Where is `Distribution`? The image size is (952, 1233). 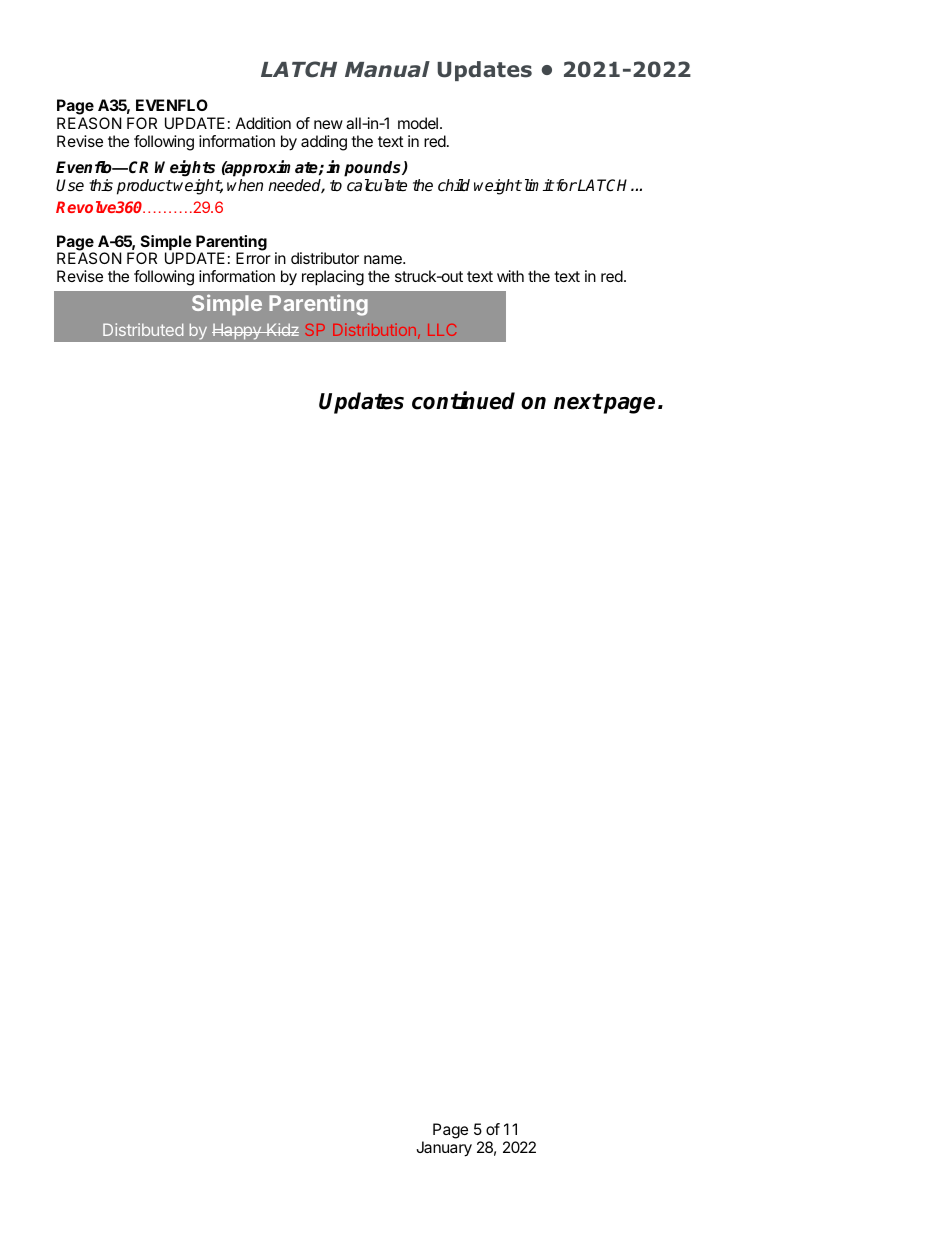
Distribution is located at coordinates (374, 329).
